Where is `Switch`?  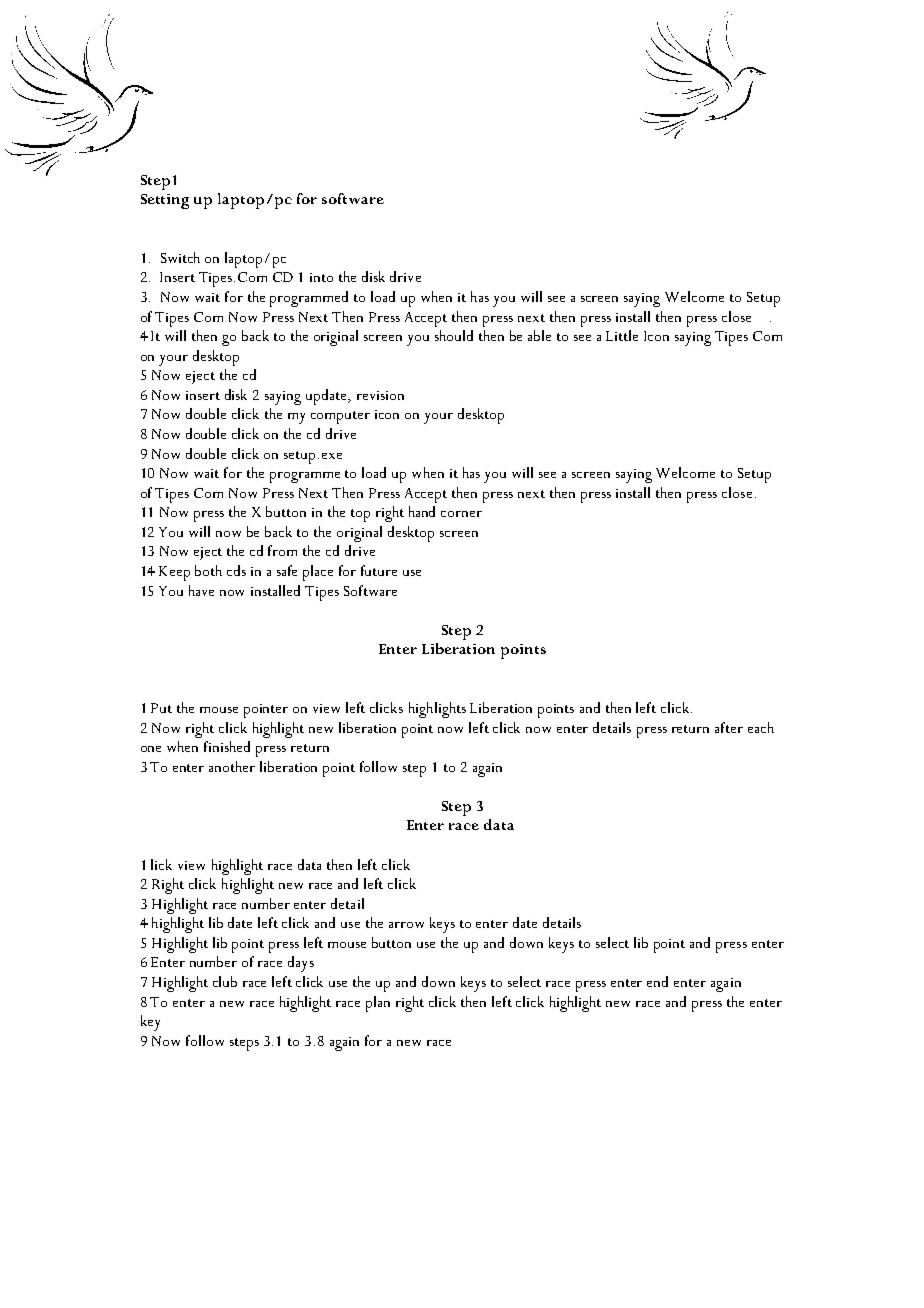 Switch is located at coordinates (180, 257).
